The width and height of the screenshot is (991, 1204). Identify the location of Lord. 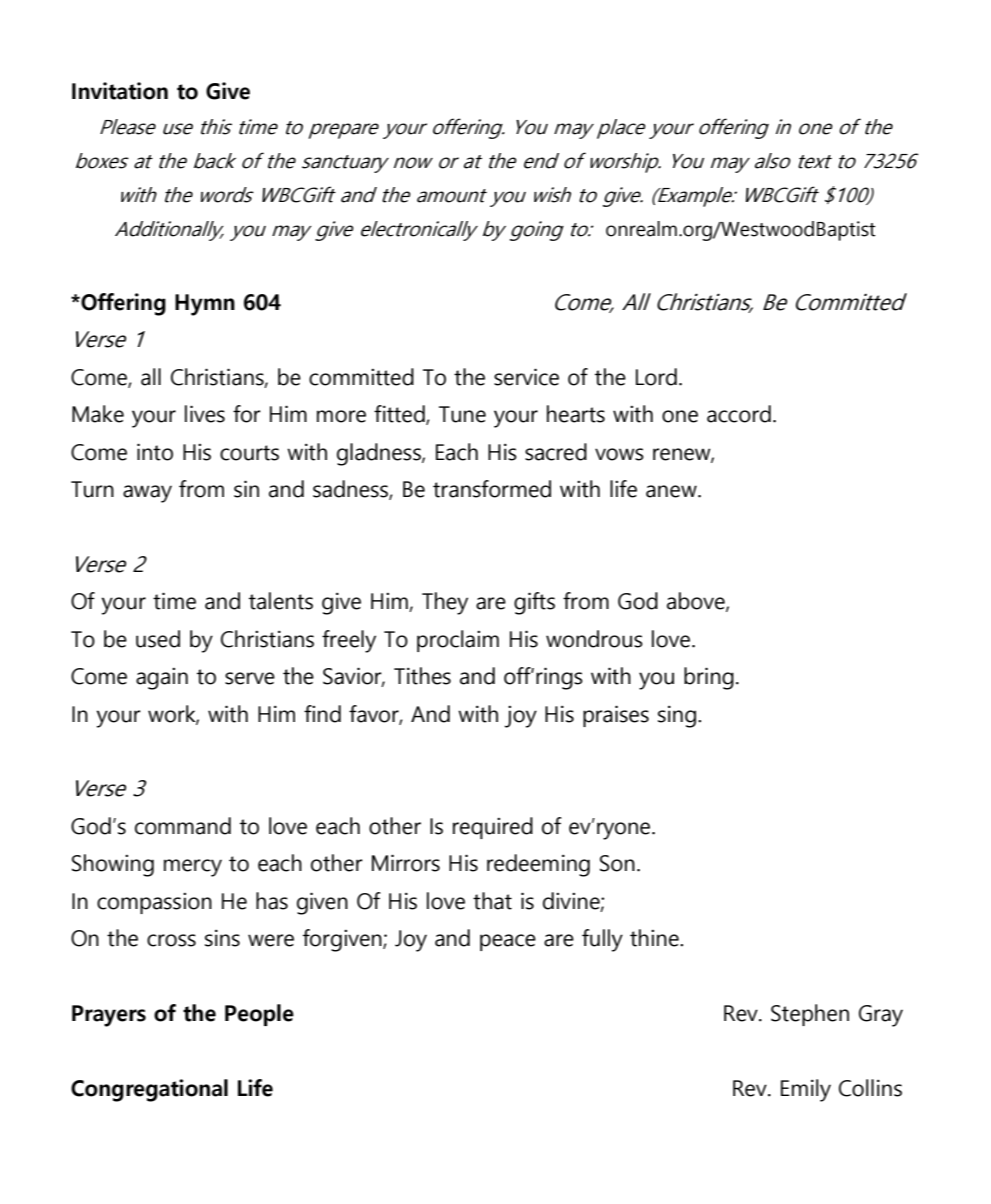
(656, 377).
